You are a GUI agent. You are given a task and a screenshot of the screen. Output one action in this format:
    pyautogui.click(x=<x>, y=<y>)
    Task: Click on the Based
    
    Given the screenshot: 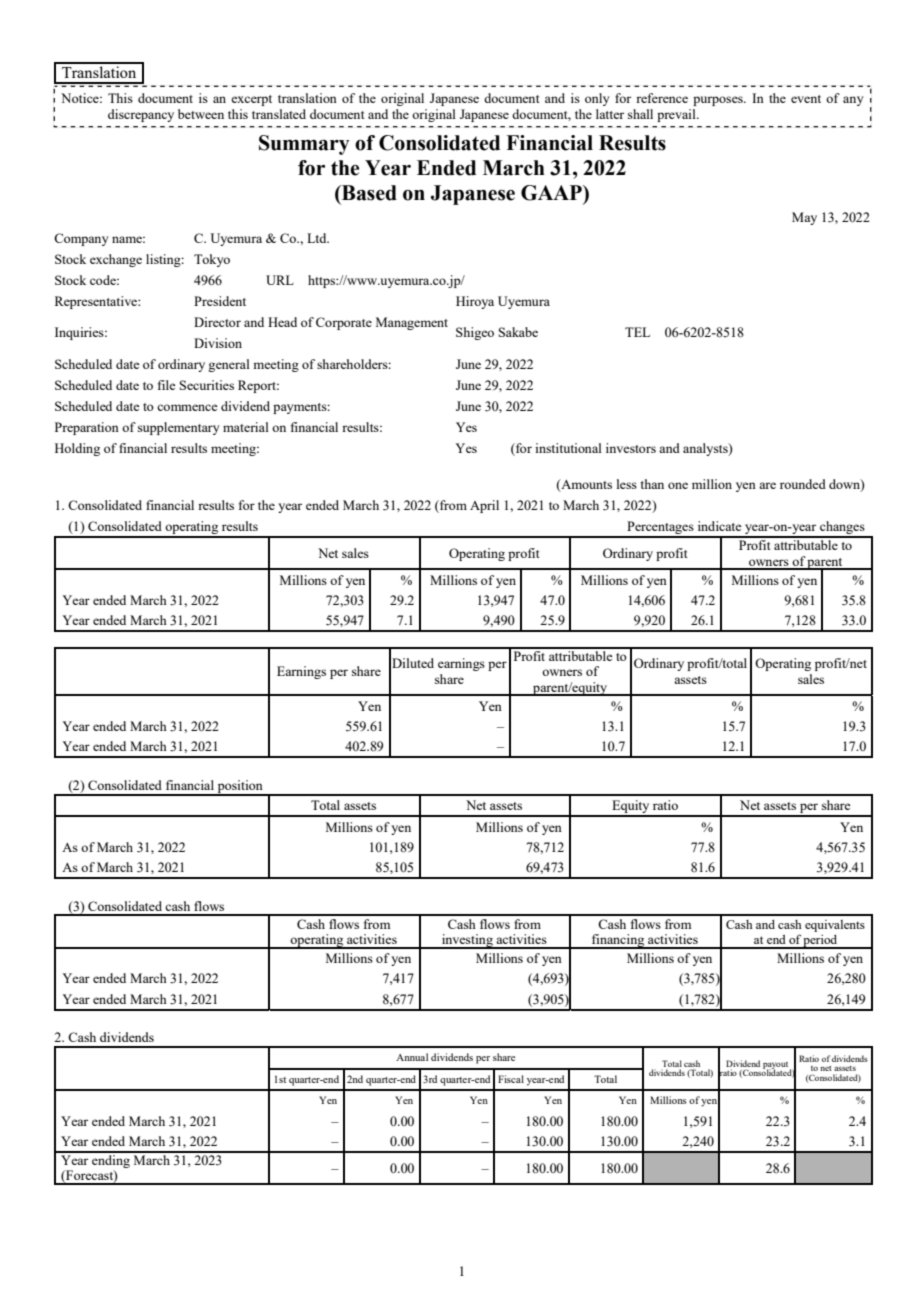 What is the action you would take?
    pyautogui.click(x=368, y=193)
